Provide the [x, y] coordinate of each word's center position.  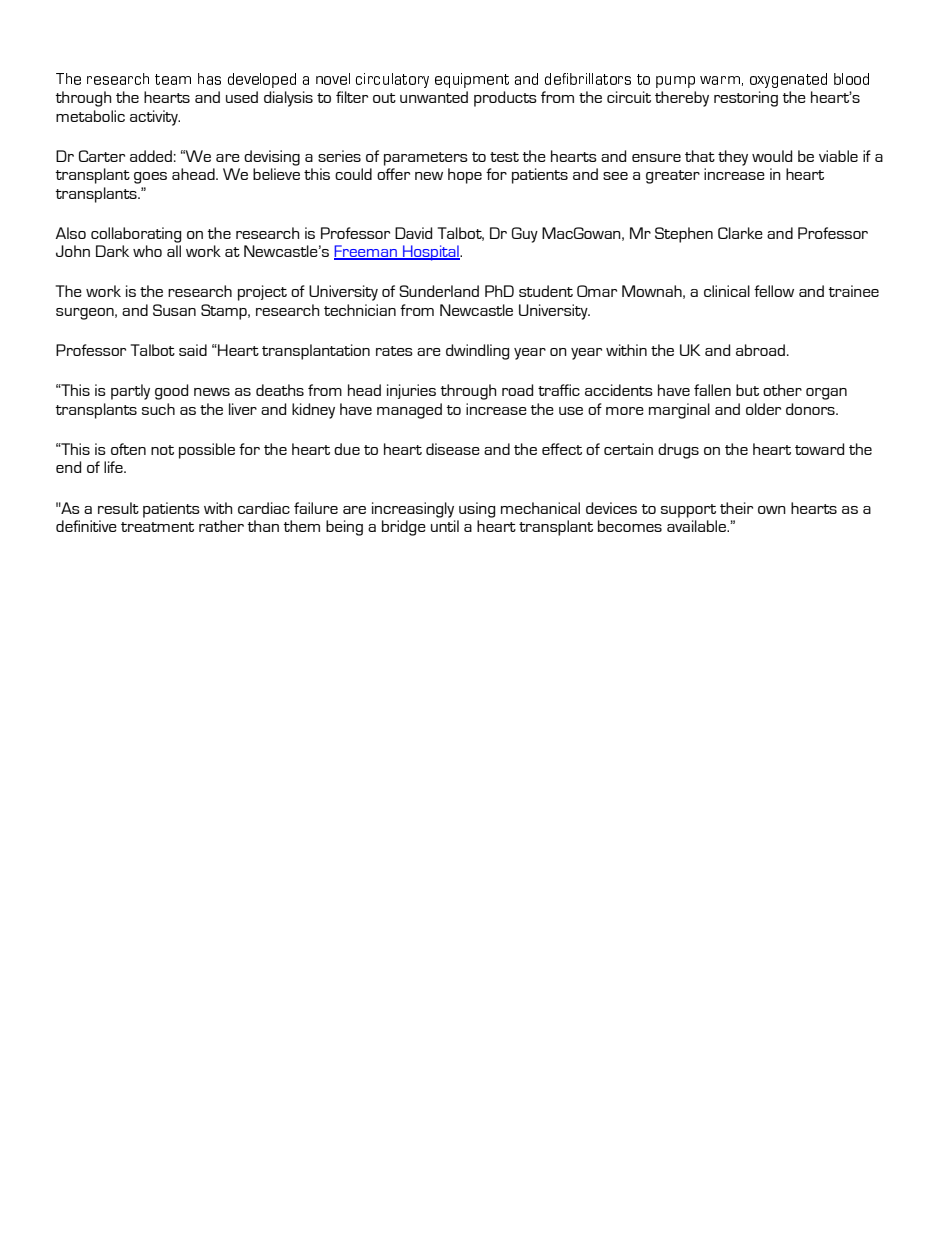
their [736, 508]
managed [409, 411]
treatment [157, 527]
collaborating [136, 235]
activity [155, 118]
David [413, 233]
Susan [174, 310]
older [763, 409]
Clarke [740, 233]
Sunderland [439, 291]
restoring [746, 99]
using [477, 510]
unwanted [434, 97]
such [158, 409]
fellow [774, 291]
